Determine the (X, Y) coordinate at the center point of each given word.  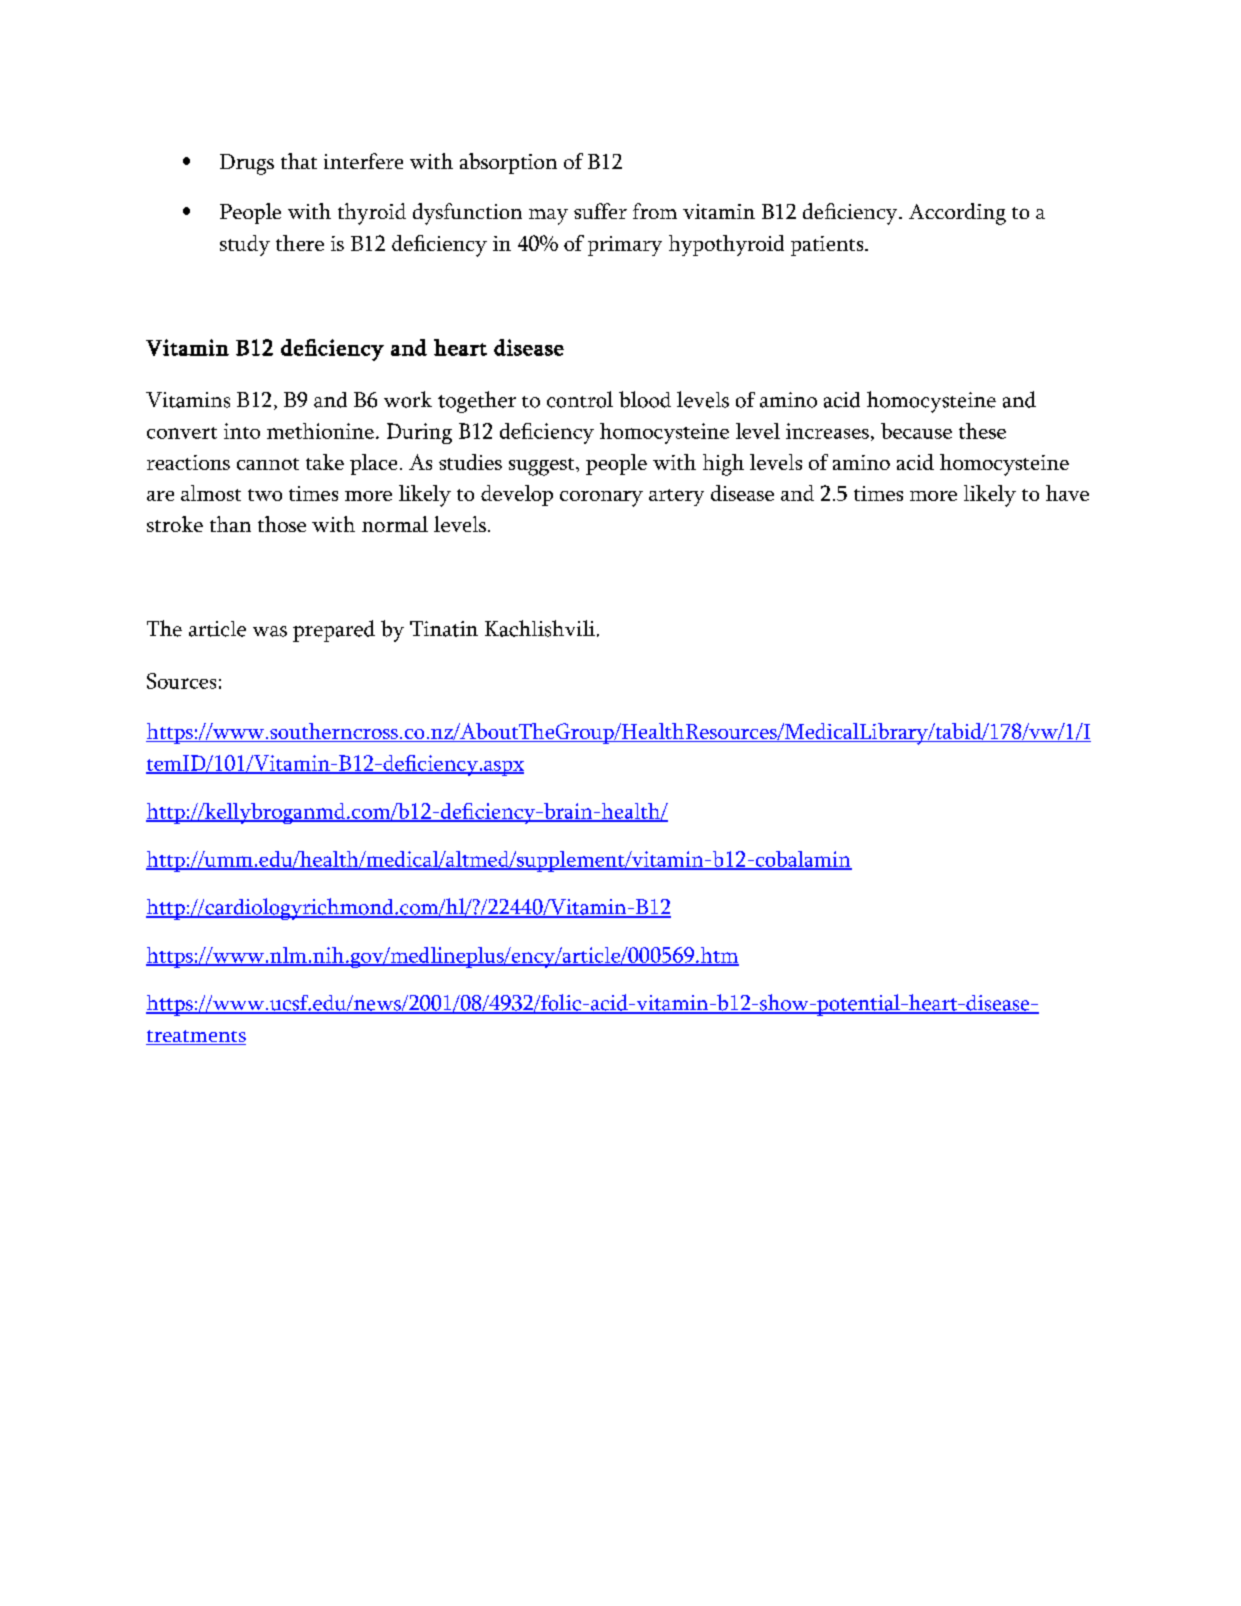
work (408, 399)
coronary (601, 499)
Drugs (247, 164)
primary (625, 246)
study (245, 245)
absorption (508, 163)
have (1067, 493)
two (265, 495)
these (982, 431)
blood (645, 399)
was (270, 631)
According (957, 214)
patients (828, 246)
